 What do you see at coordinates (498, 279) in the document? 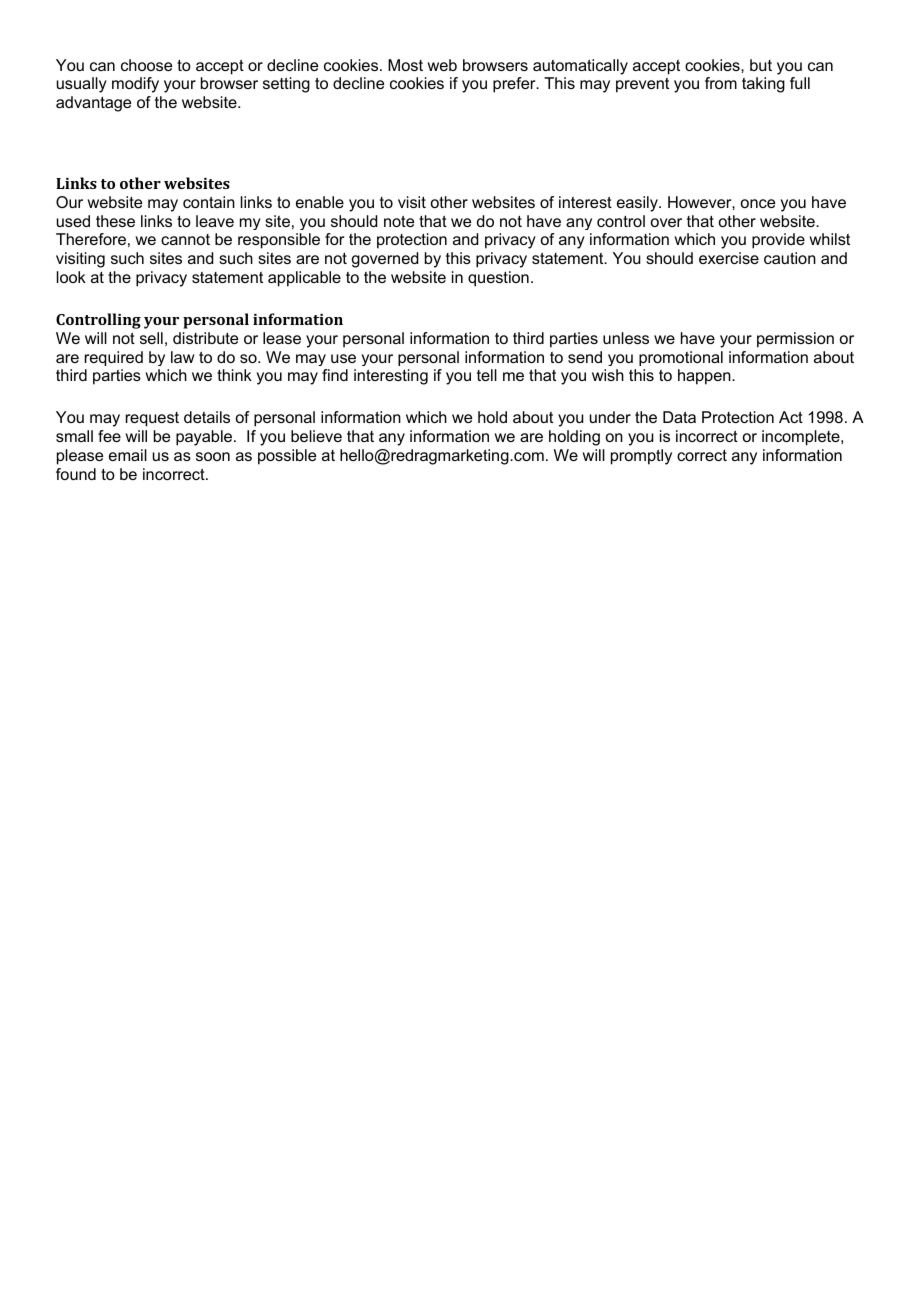
I see `question` at bounding box center [498, 279].
